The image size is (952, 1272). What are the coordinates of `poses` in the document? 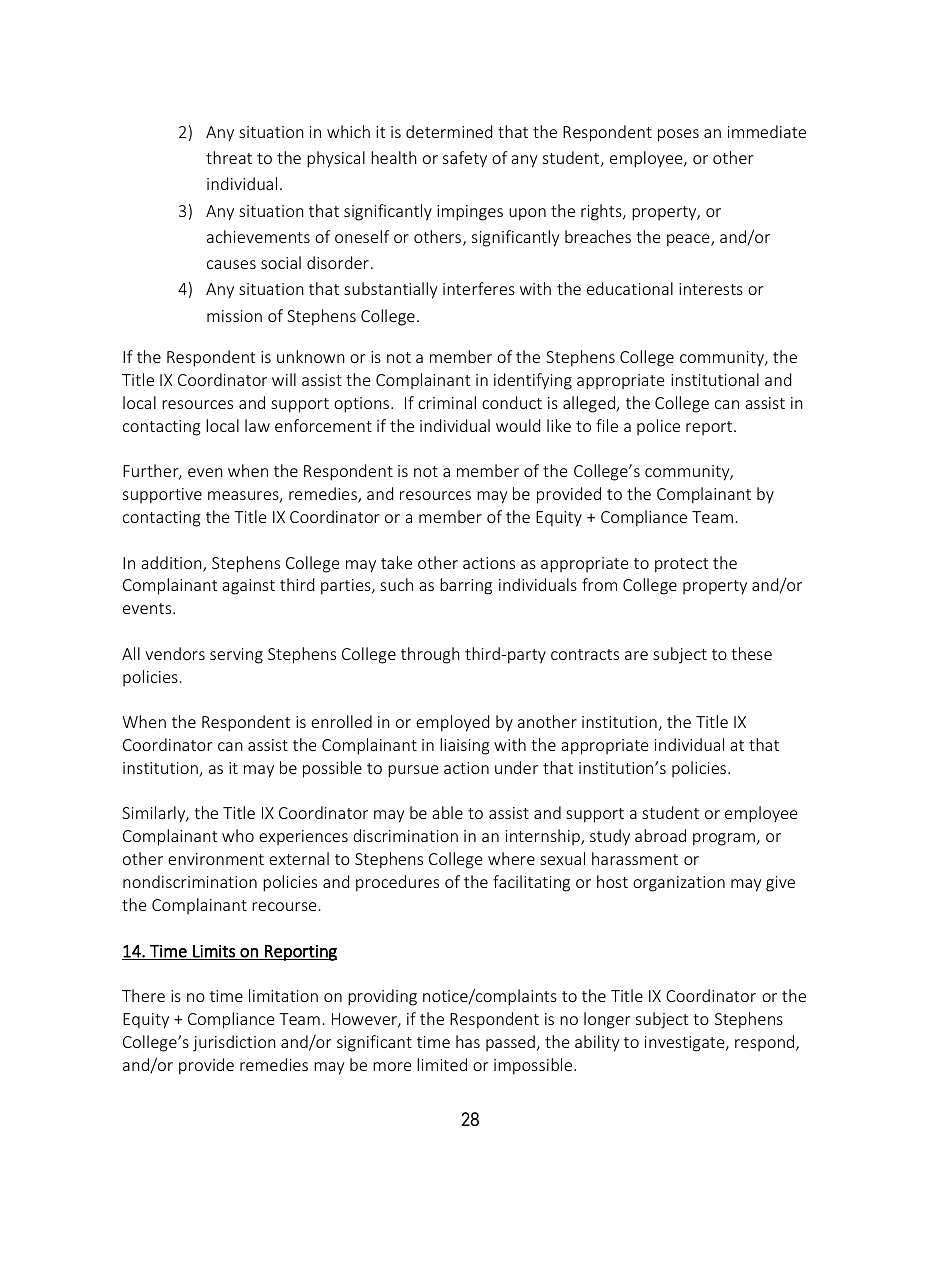 It's located at (678, 135).
